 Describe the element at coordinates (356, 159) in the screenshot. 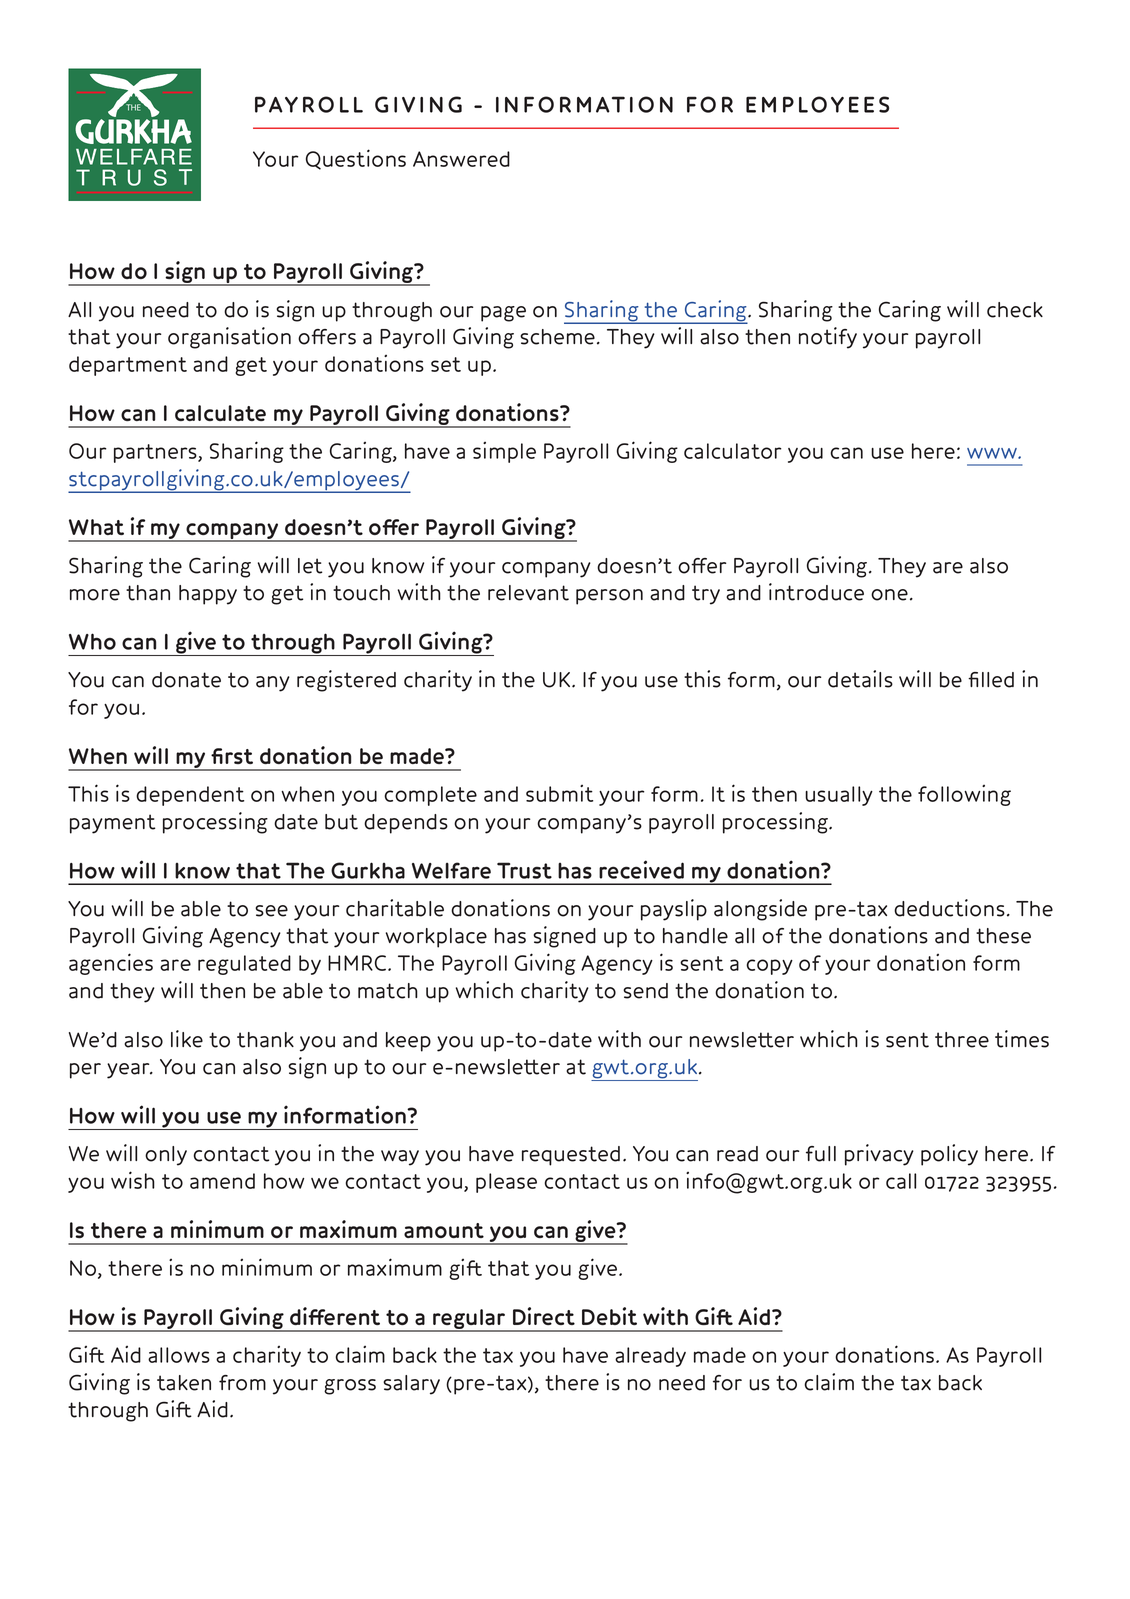

I see `Questions` at that location.
